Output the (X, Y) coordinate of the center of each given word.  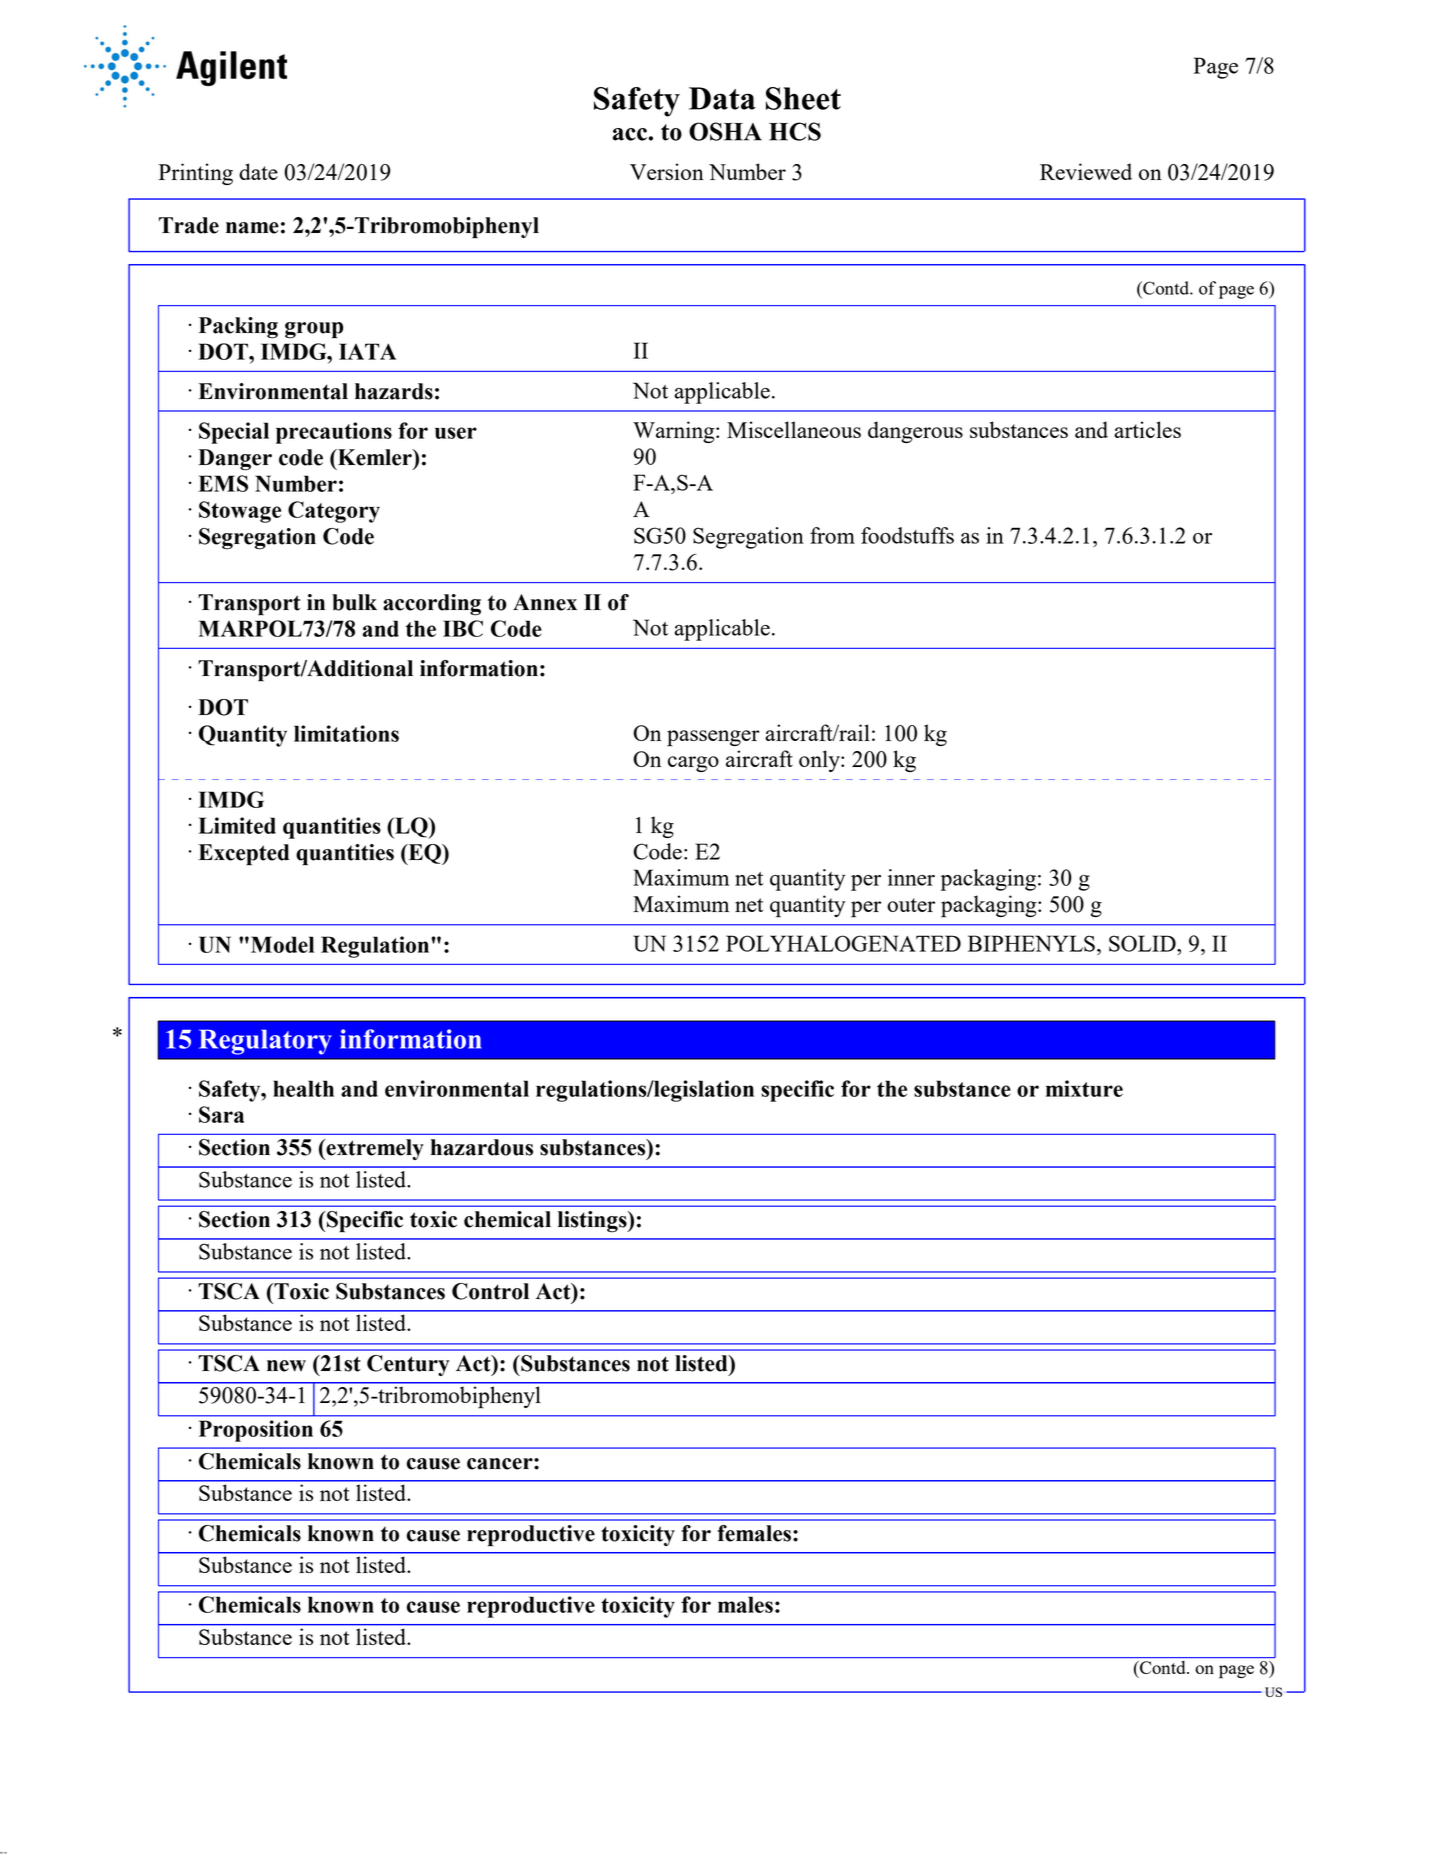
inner (911, 877)
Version (667, 171)
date (258, 171)
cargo (693, 764)
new (286, 1366)
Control (490, 1291)
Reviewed (1086, 171)
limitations (346, 733)
